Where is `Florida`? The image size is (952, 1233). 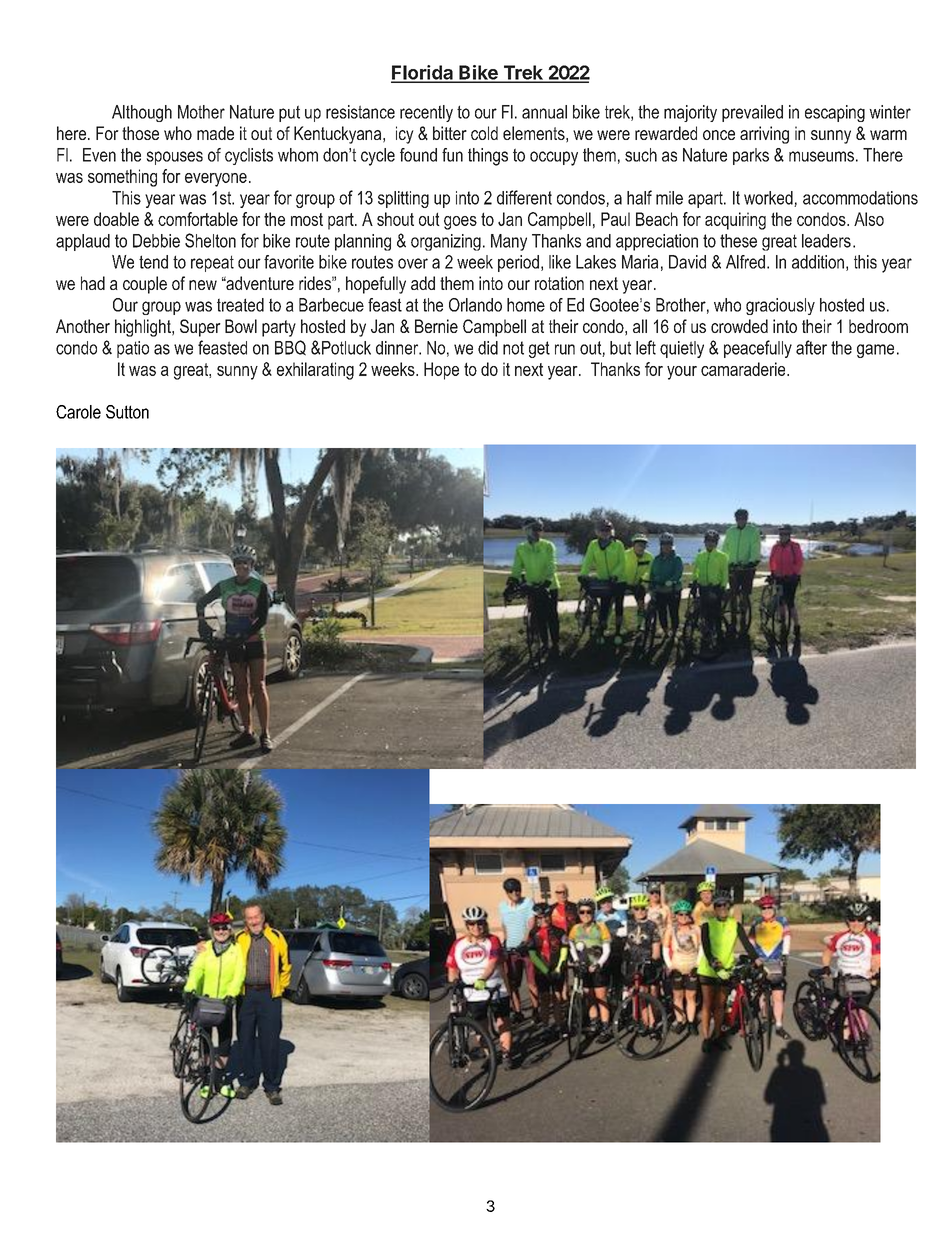
Florida is located at coordinates (423, 73).
